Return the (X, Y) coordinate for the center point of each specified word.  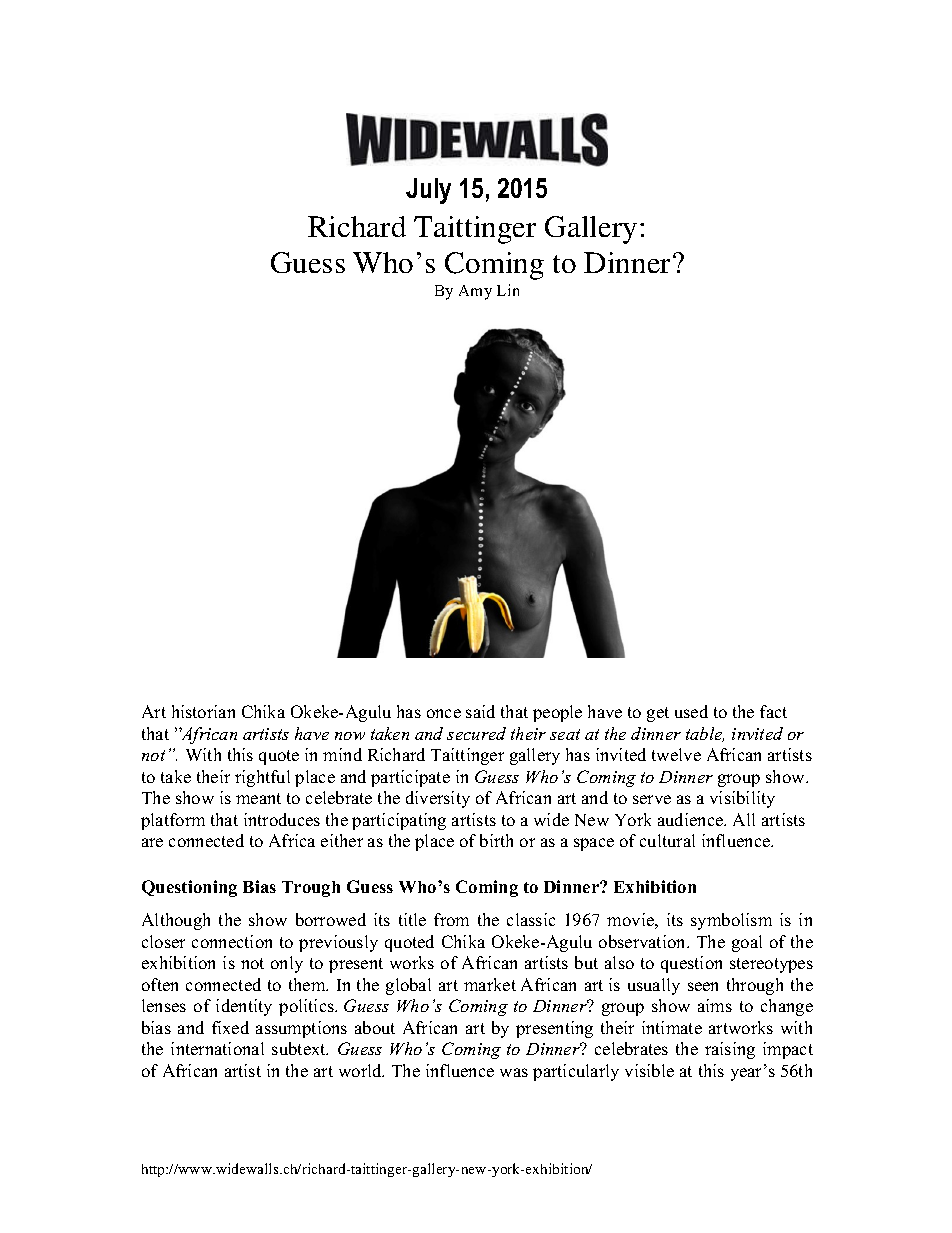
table (705, 734)
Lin (508, 290)
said (480, 711)
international (217, 1048)
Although (176, 921)
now (350, 736)
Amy (475, 292)
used (691, 711)
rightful (262, 778)
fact (773, 711)
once (444, 713)
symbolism (731, 921)
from (451, 919)
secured (476, 733)
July (428, 191)
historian (203, 711)
